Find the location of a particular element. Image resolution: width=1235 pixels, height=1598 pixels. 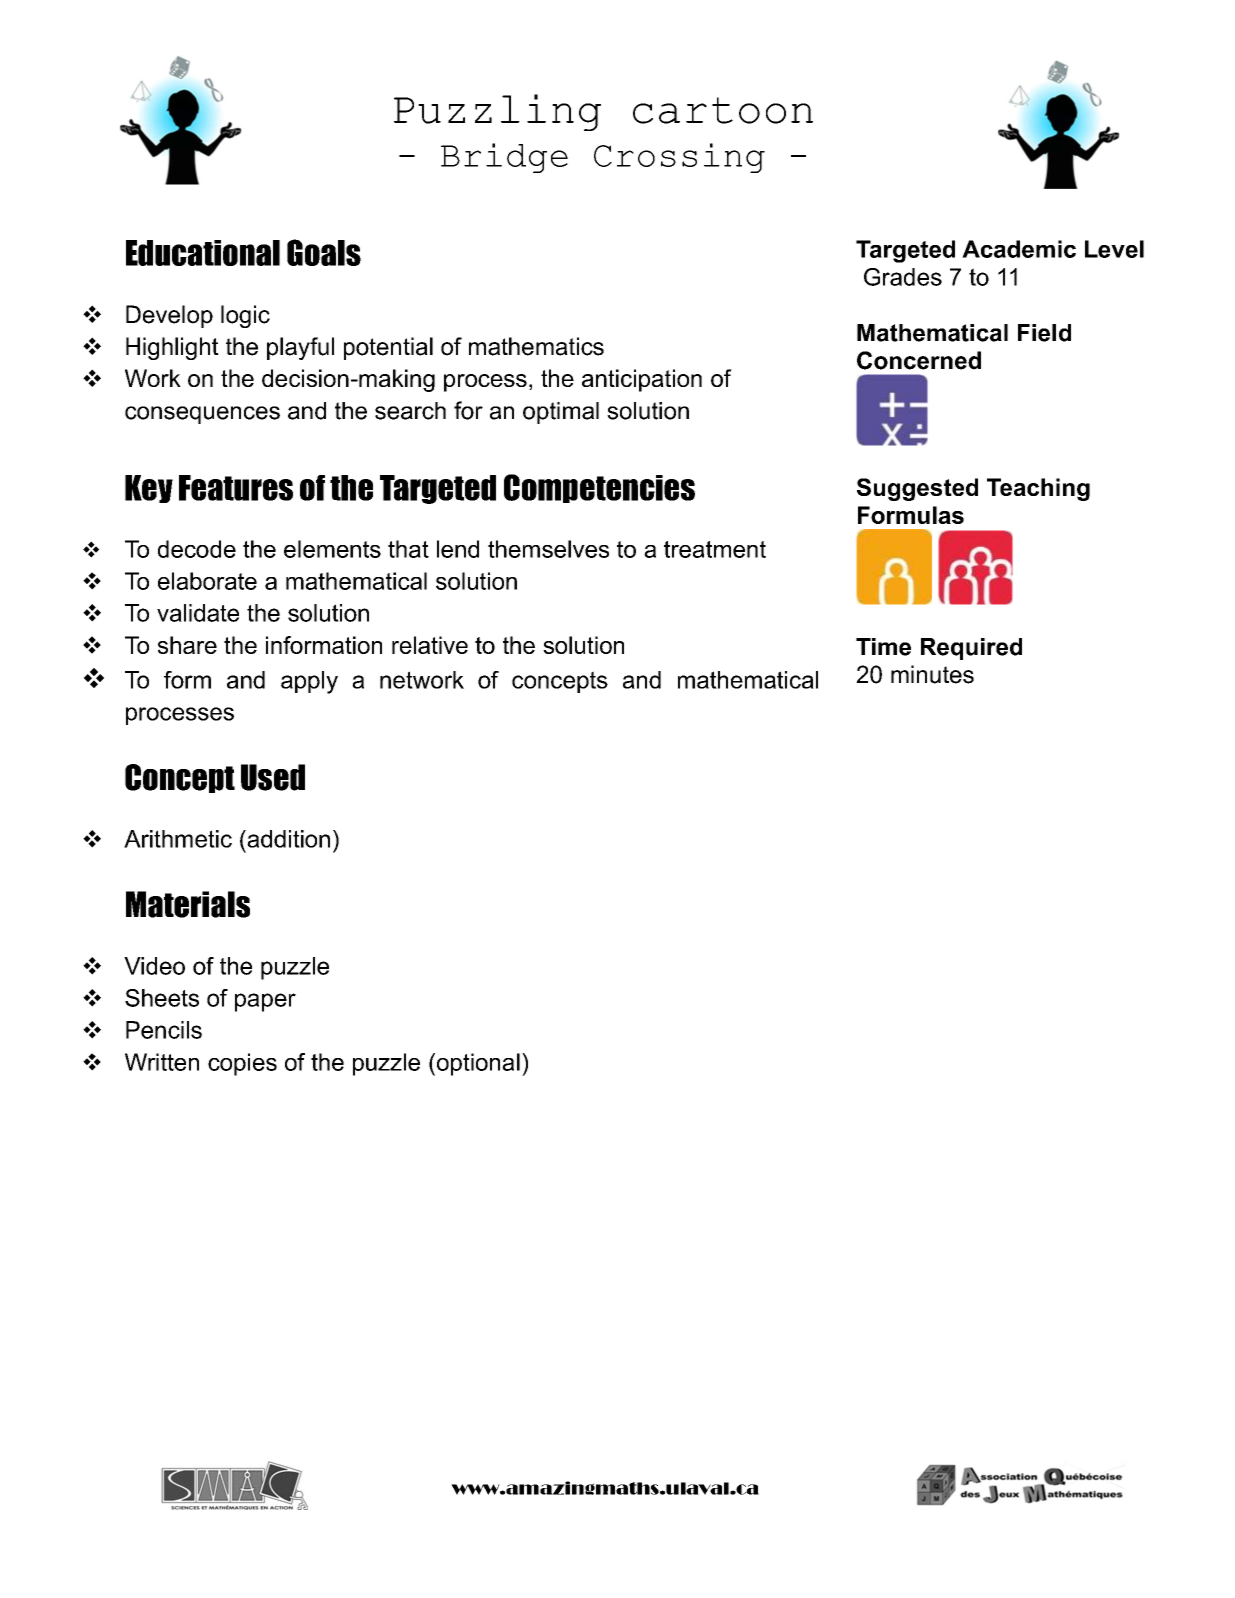

Field is located at coordinates (1044, 333).
